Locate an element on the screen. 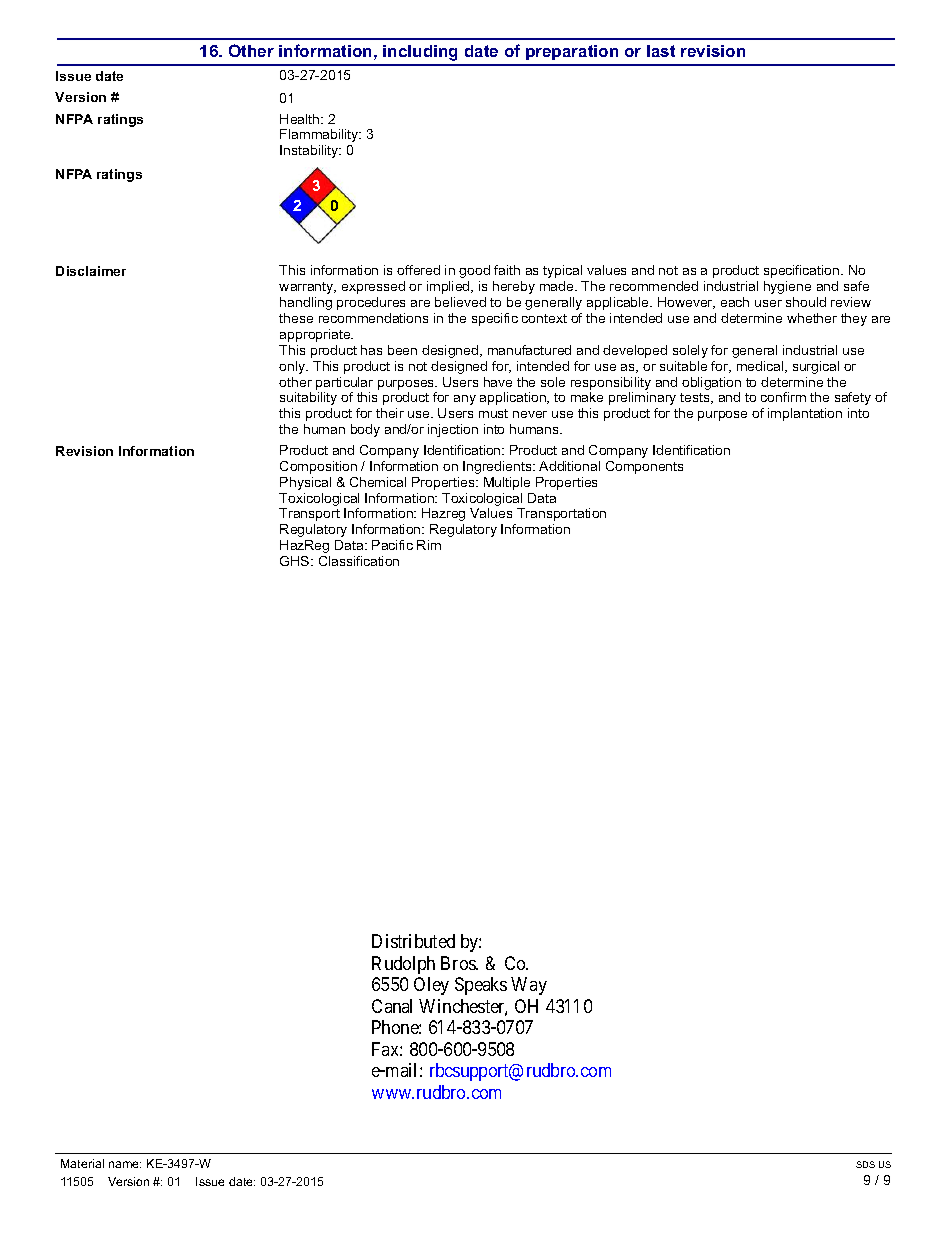  name is located at coordinates (125, 1164).
